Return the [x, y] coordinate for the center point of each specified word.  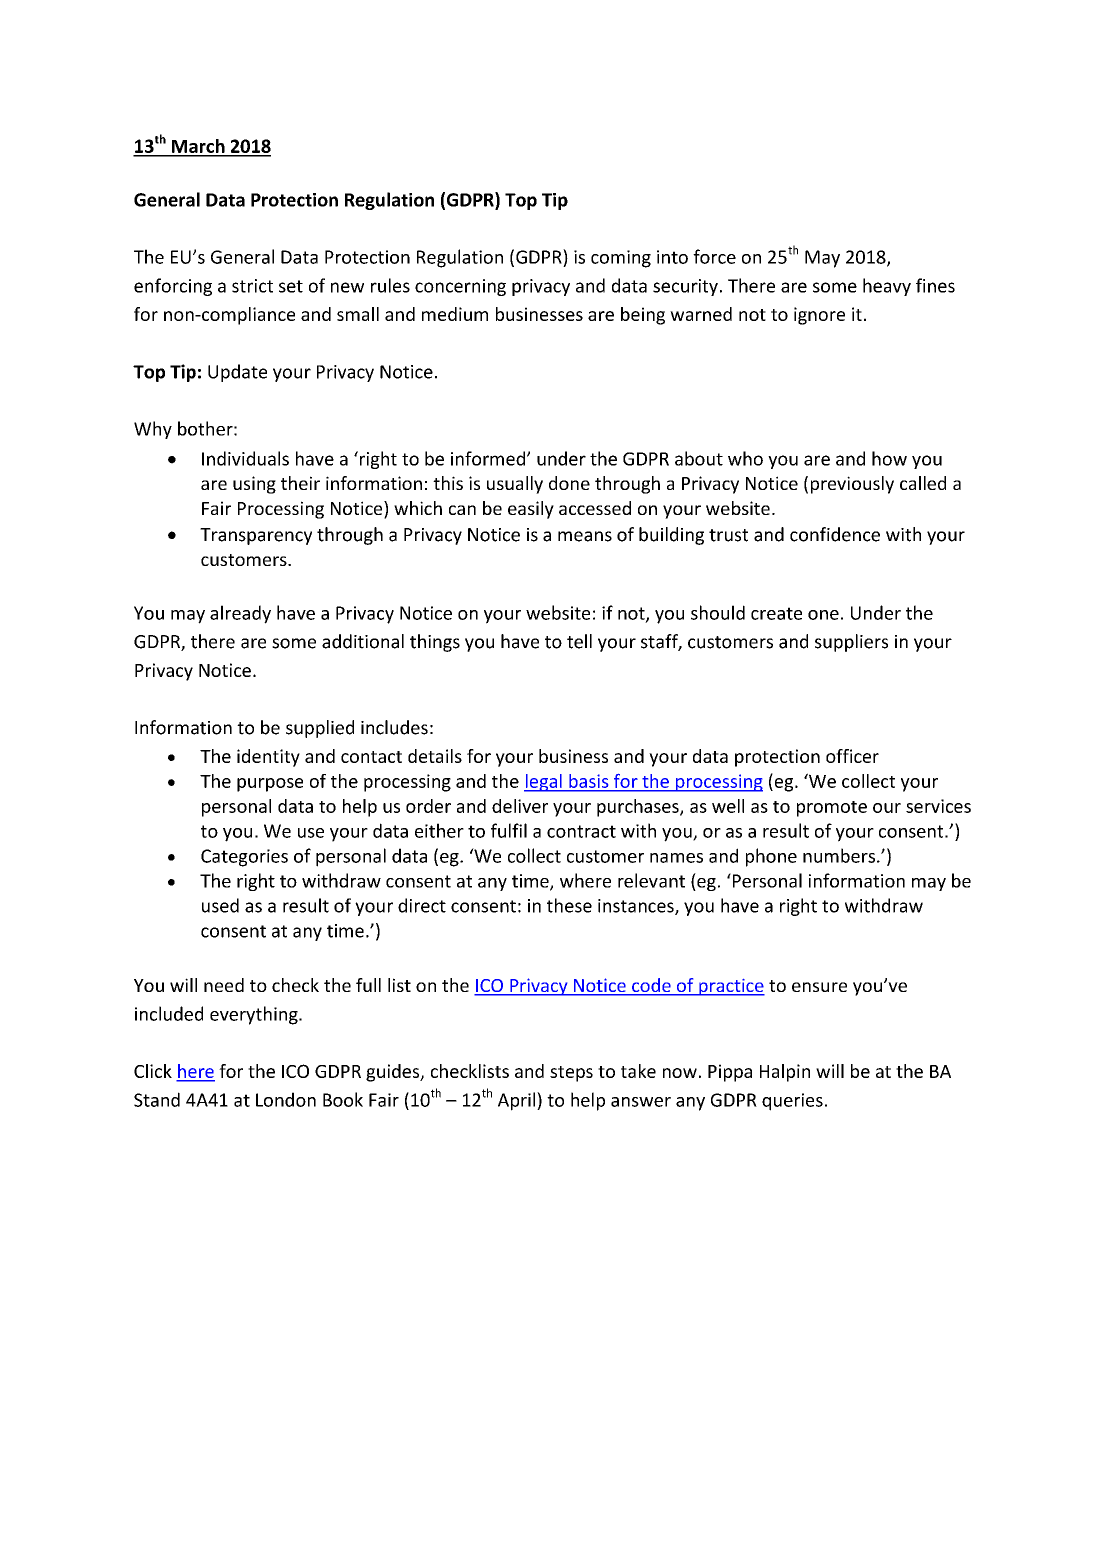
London [286, 1099]
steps [571, 1074]
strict [252, 286]
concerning [460, 287]
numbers [839, 855]
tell [579, 641]
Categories [244, 858]
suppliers [851, 643]
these [569, 905]
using [254, 485]
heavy [887, 287]
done [569, 483]
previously [852, 485]
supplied [320, 729]
